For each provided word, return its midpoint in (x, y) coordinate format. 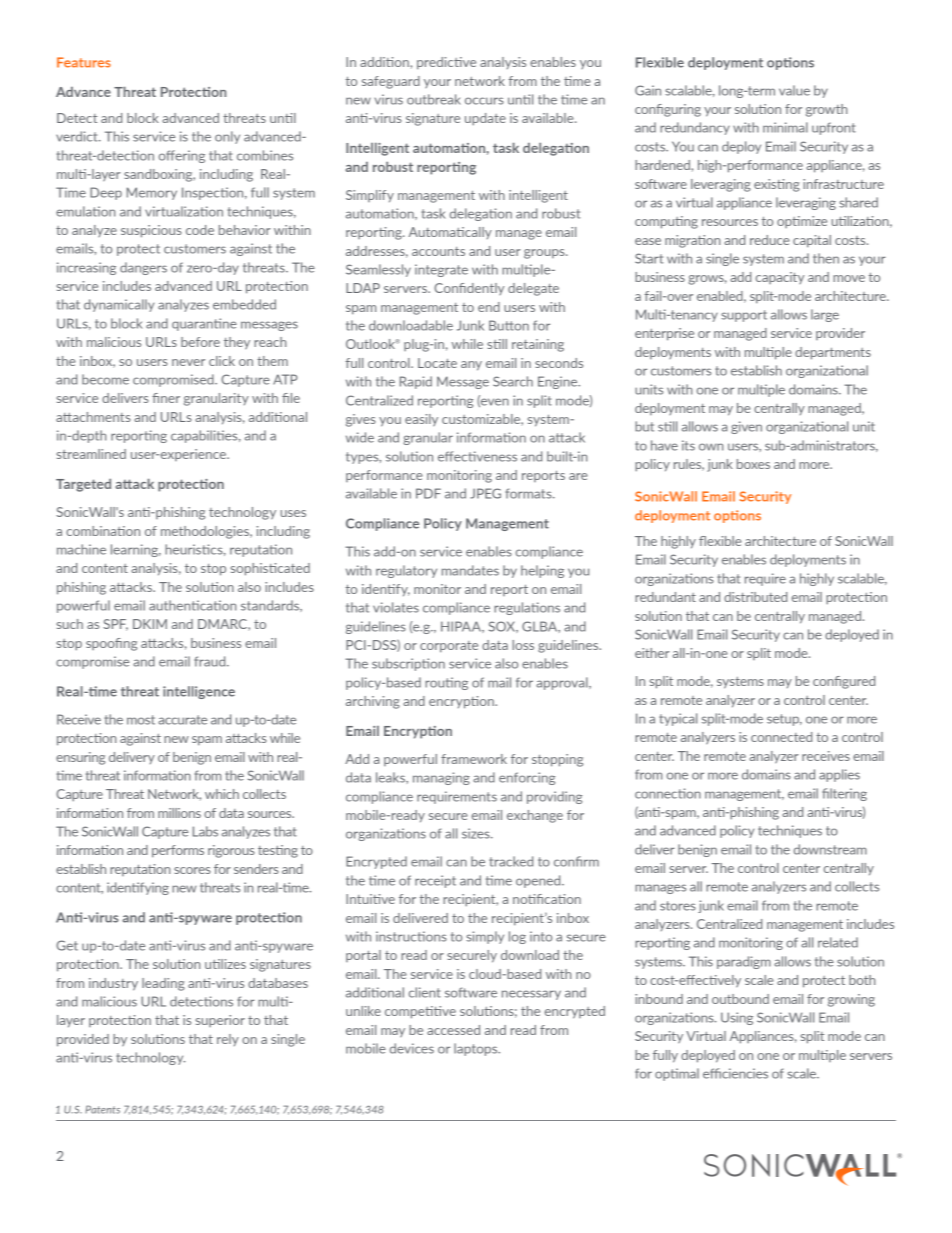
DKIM (150, 624)
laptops (477, 1049)
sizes (477, 833)
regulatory (406, 571)
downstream (830, 849)
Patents (102, 1109)
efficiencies (735, 1073)
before (200, 342)
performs (178, 851)
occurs (484, 101)
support (744, 316)
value (794, 90)
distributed (755, 597)
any (471, 366)
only (227, 137)
